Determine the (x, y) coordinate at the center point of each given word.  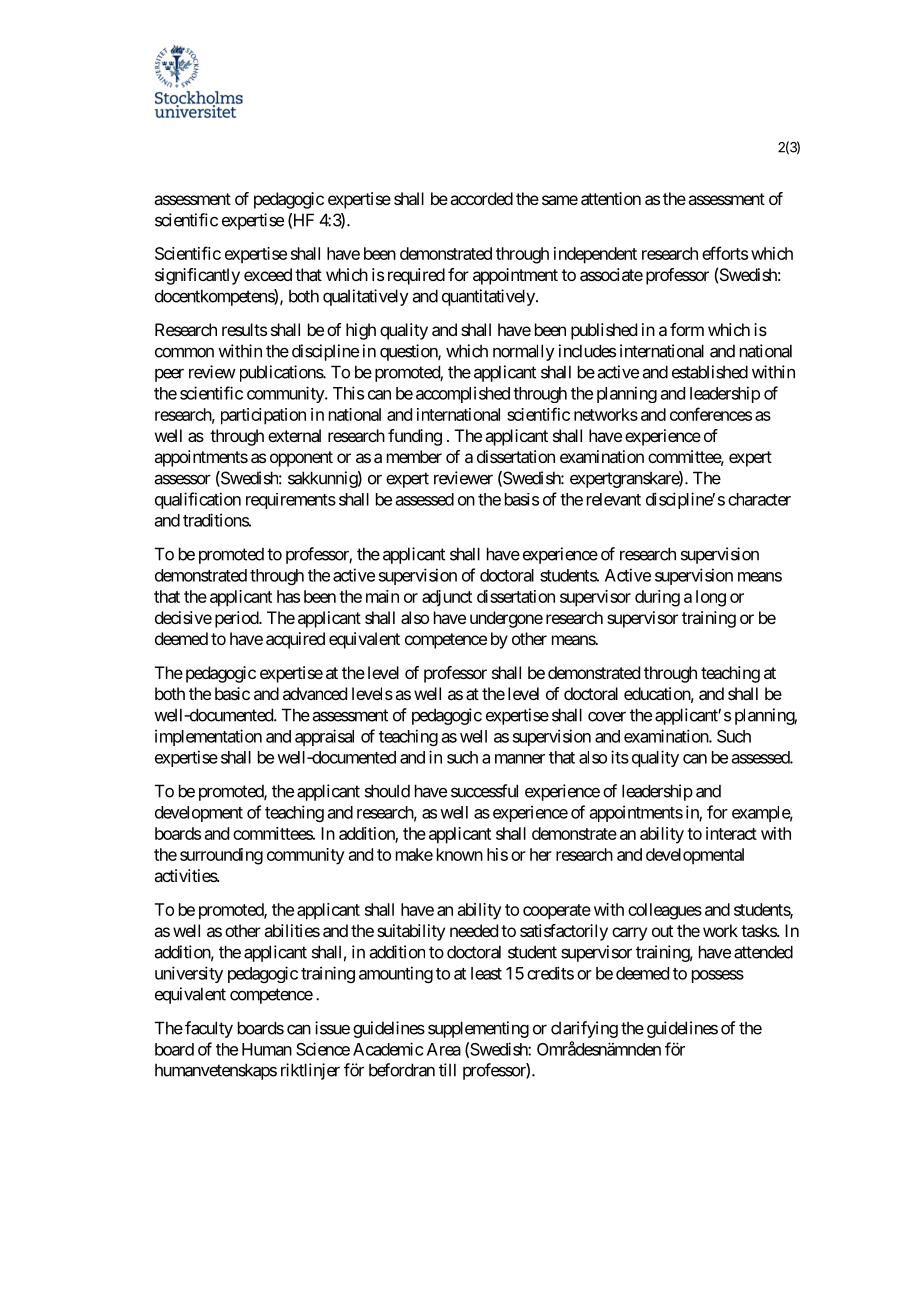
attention (611, 198)
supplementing (478, 1029)
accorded (481, 198)
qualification (198, 500)
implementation (208, 737)
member (414, 456)
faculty (209, 1029)
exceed (268, 274)
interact (731, 833)
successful (484, 791)
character (759, 499)
